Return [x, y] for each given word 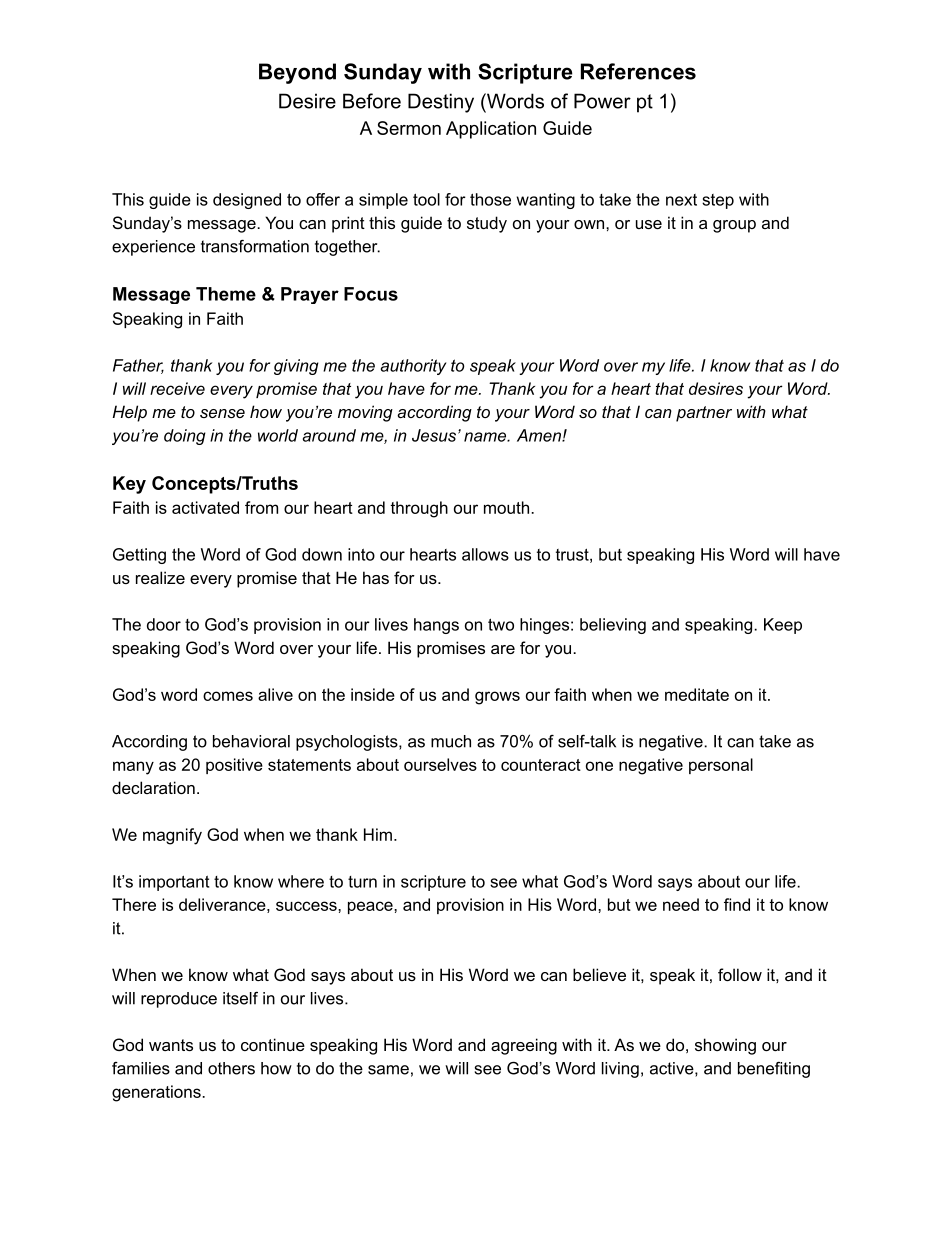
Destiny [441, 103]
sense [222, 413]
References [638, 71]
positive [234, 766]
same [388, 1070]
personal [721, 766]
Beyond [297, 73]
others [231, 1068]
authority [413, 367]
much [451, 741]
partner [704, 414]
